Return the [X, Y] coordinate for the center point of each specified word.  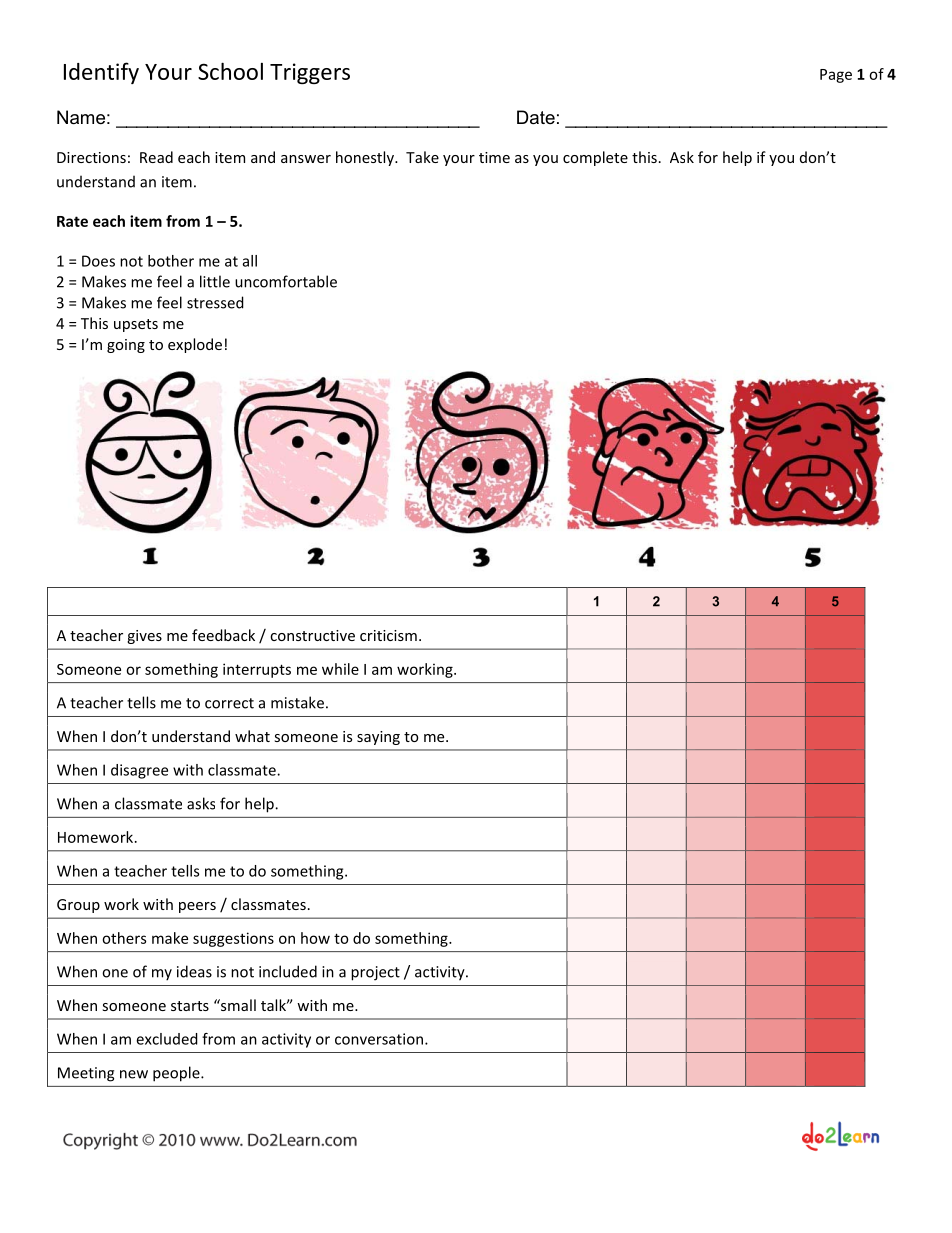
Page [836, 76]
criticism [388, 635]
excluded [167, 1039]
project [375, 973]
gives [144, 637]
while [340, 669]
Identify [101, 73]
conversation [379, 1039]
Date [536, 117]
